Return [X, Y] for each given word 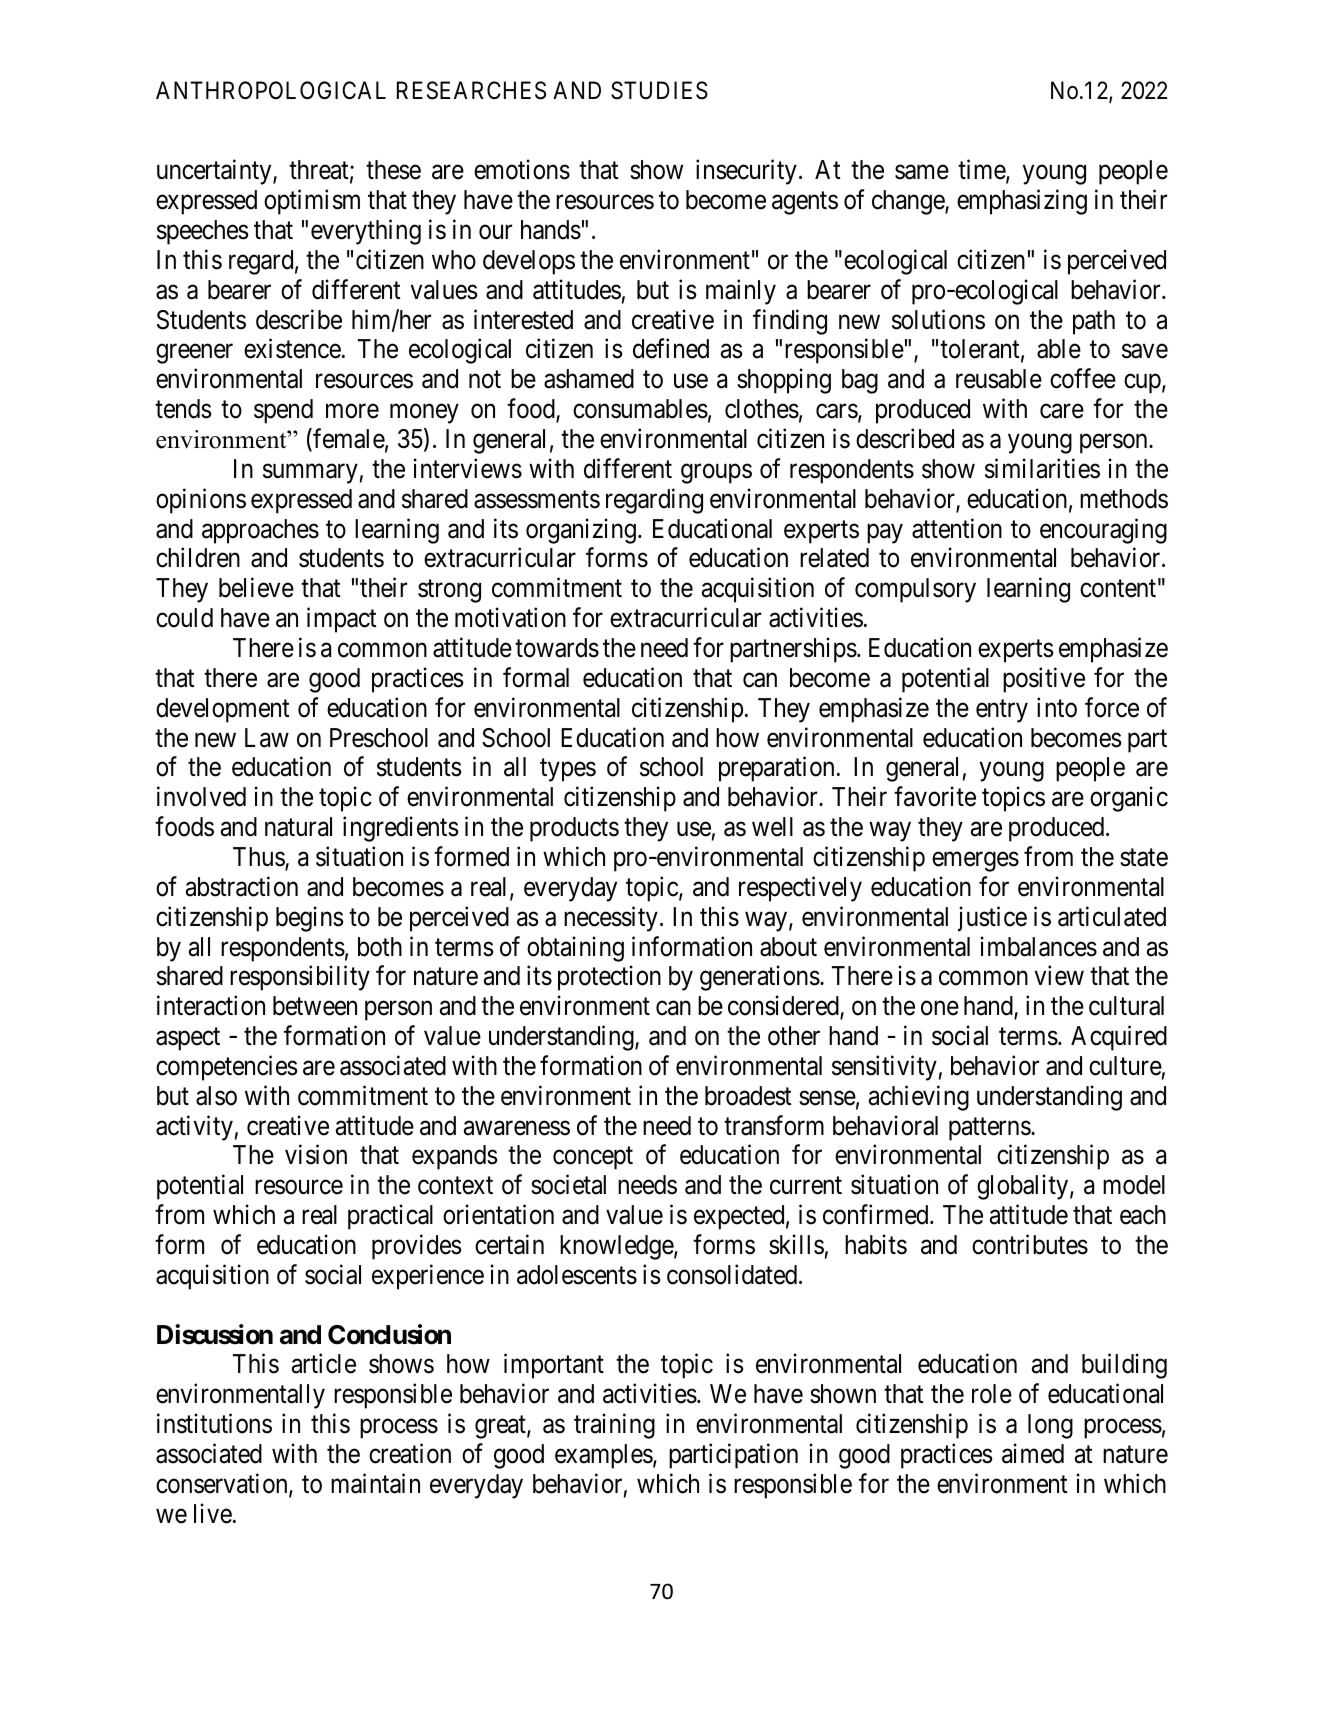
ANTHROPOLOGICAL [271, 90]
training [614, 1426]
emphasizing [1022, 202]
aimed [1033, 1453]
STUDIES [659, 90]
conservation [223, 1484]
